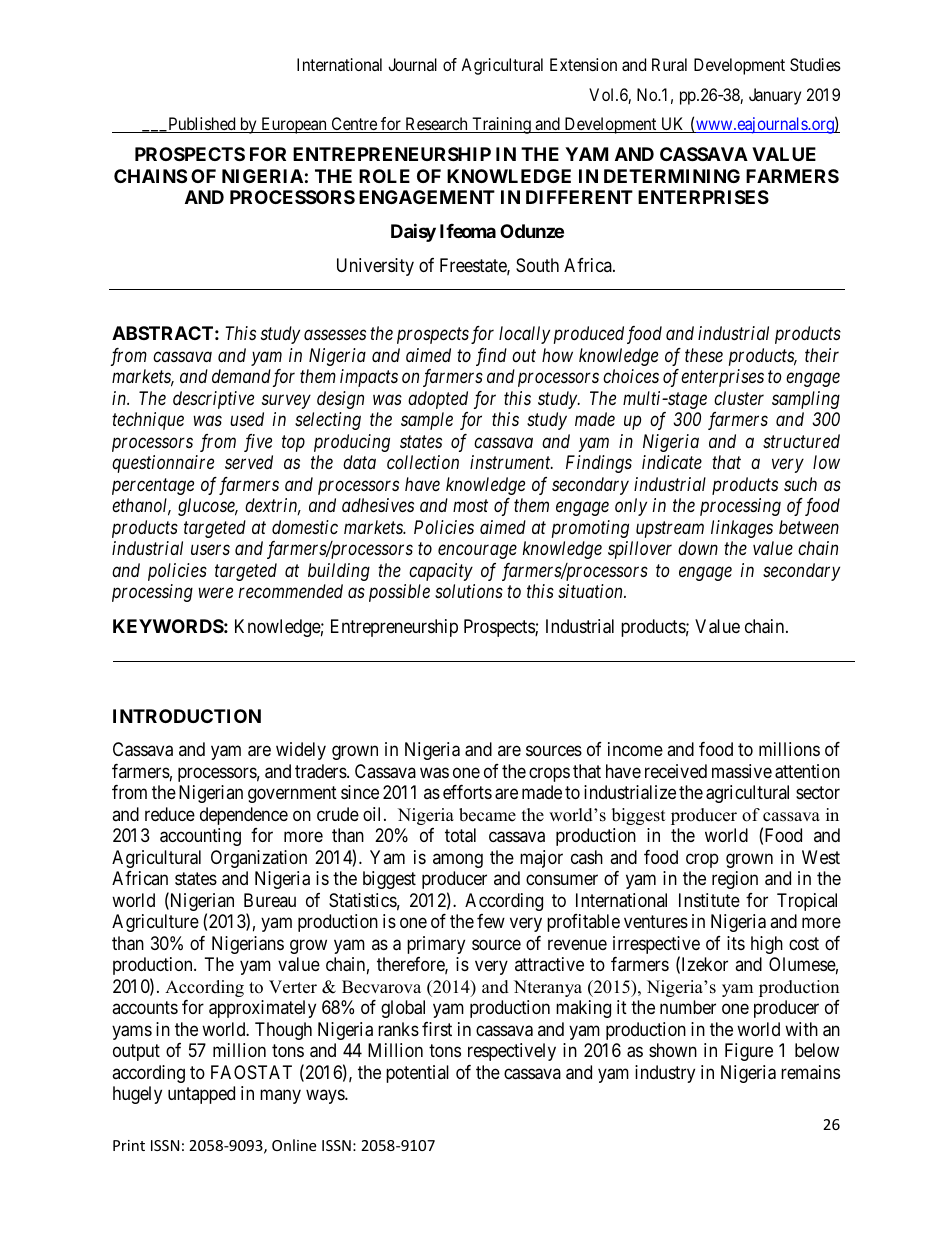  What do you see at coordinates (501, 125) in the image?
I see `Training` at bounding box center [501, 125].
